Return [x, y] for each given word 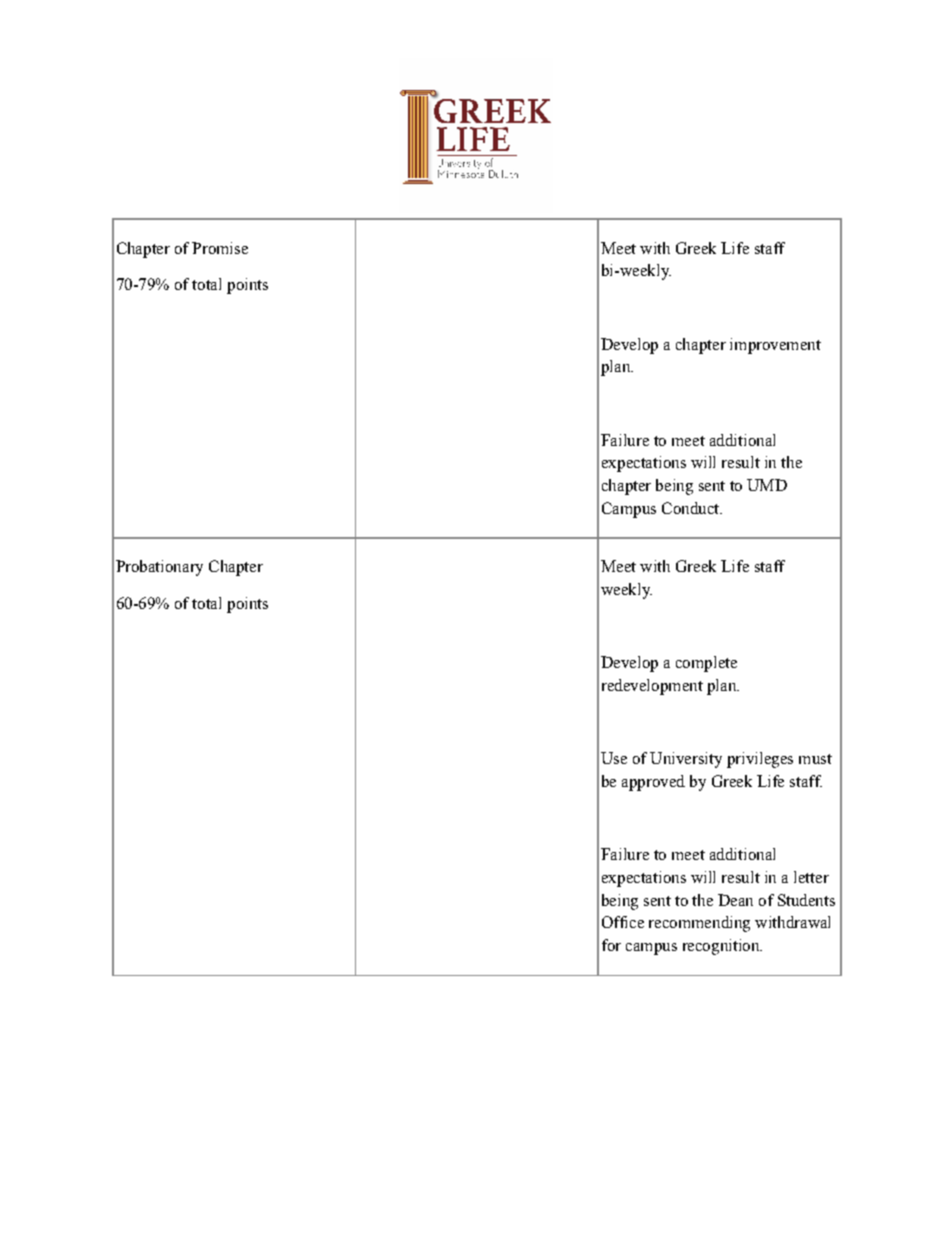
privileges [760, 760]
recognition [722, 947]
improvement [775, 346]
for [611, 945]
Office [623, 922]
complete [706, 664]
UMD [767, 485]
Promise [220, 248]
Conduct [692, 508]
